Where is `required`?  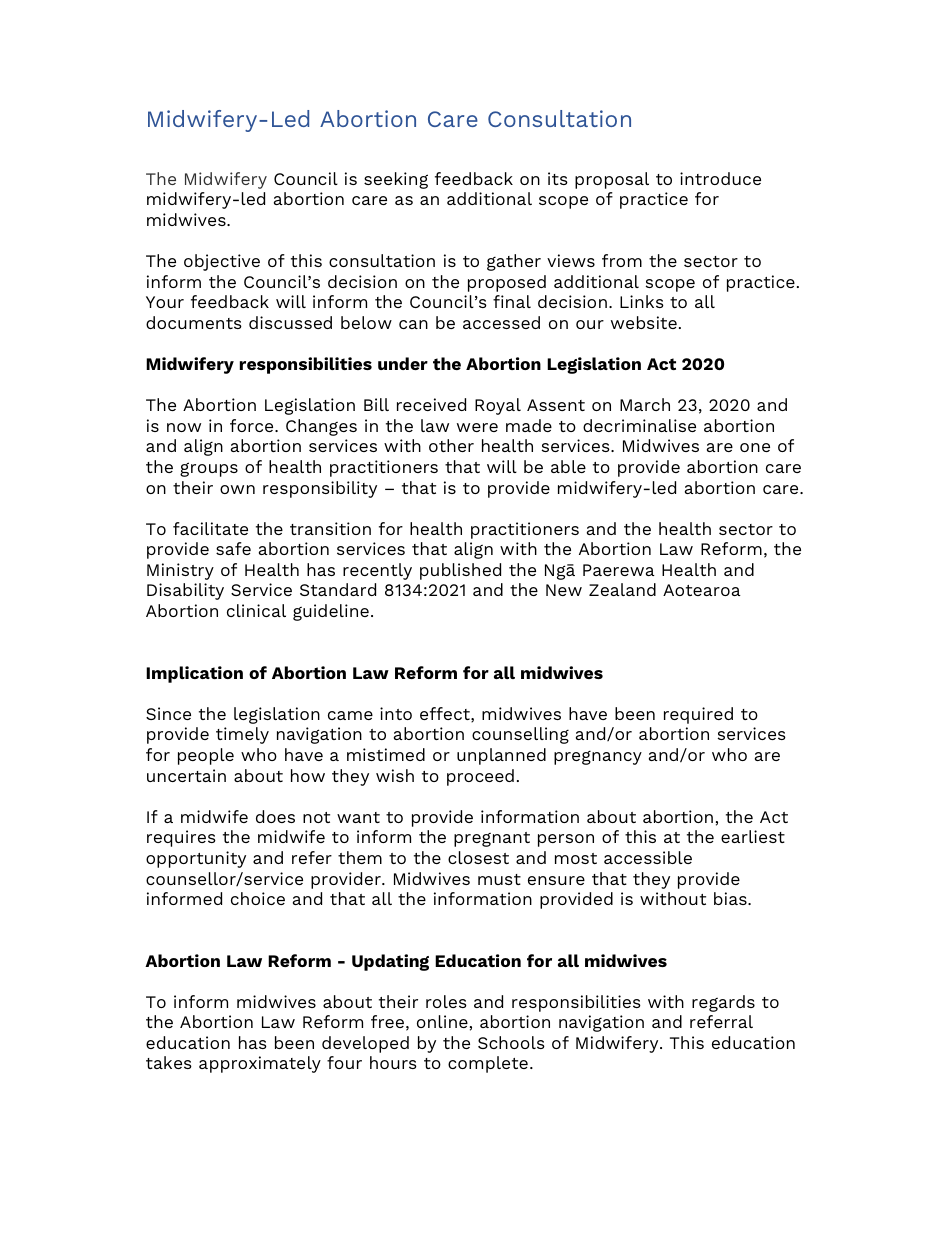 required is located at coordinates (698, 715).
